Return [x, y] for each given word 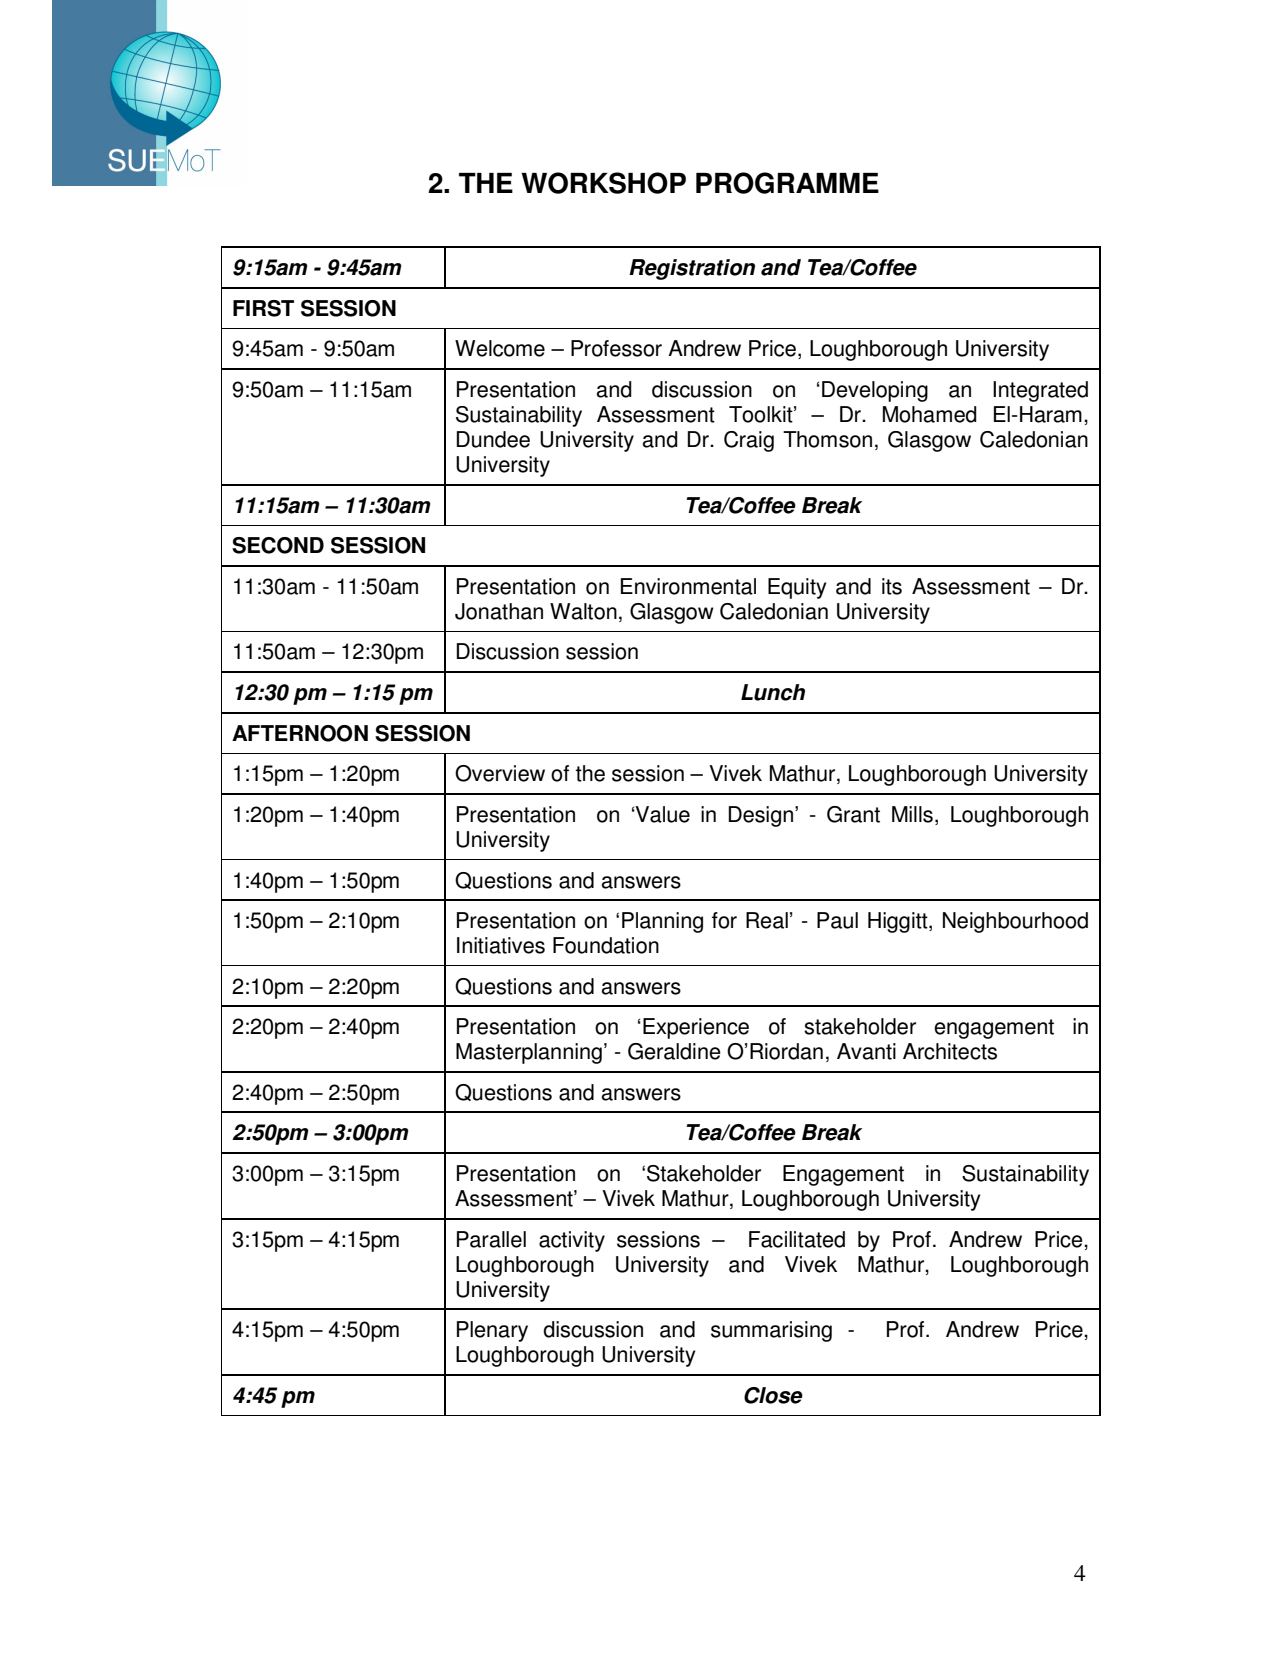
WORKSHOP [603, 183]
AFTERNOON [300, 733]
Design [761, 816]
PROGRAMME [787, 183]
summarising [771, 1331]
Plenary [492, 1331]
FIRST [263, 308]
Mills [912, 814]
